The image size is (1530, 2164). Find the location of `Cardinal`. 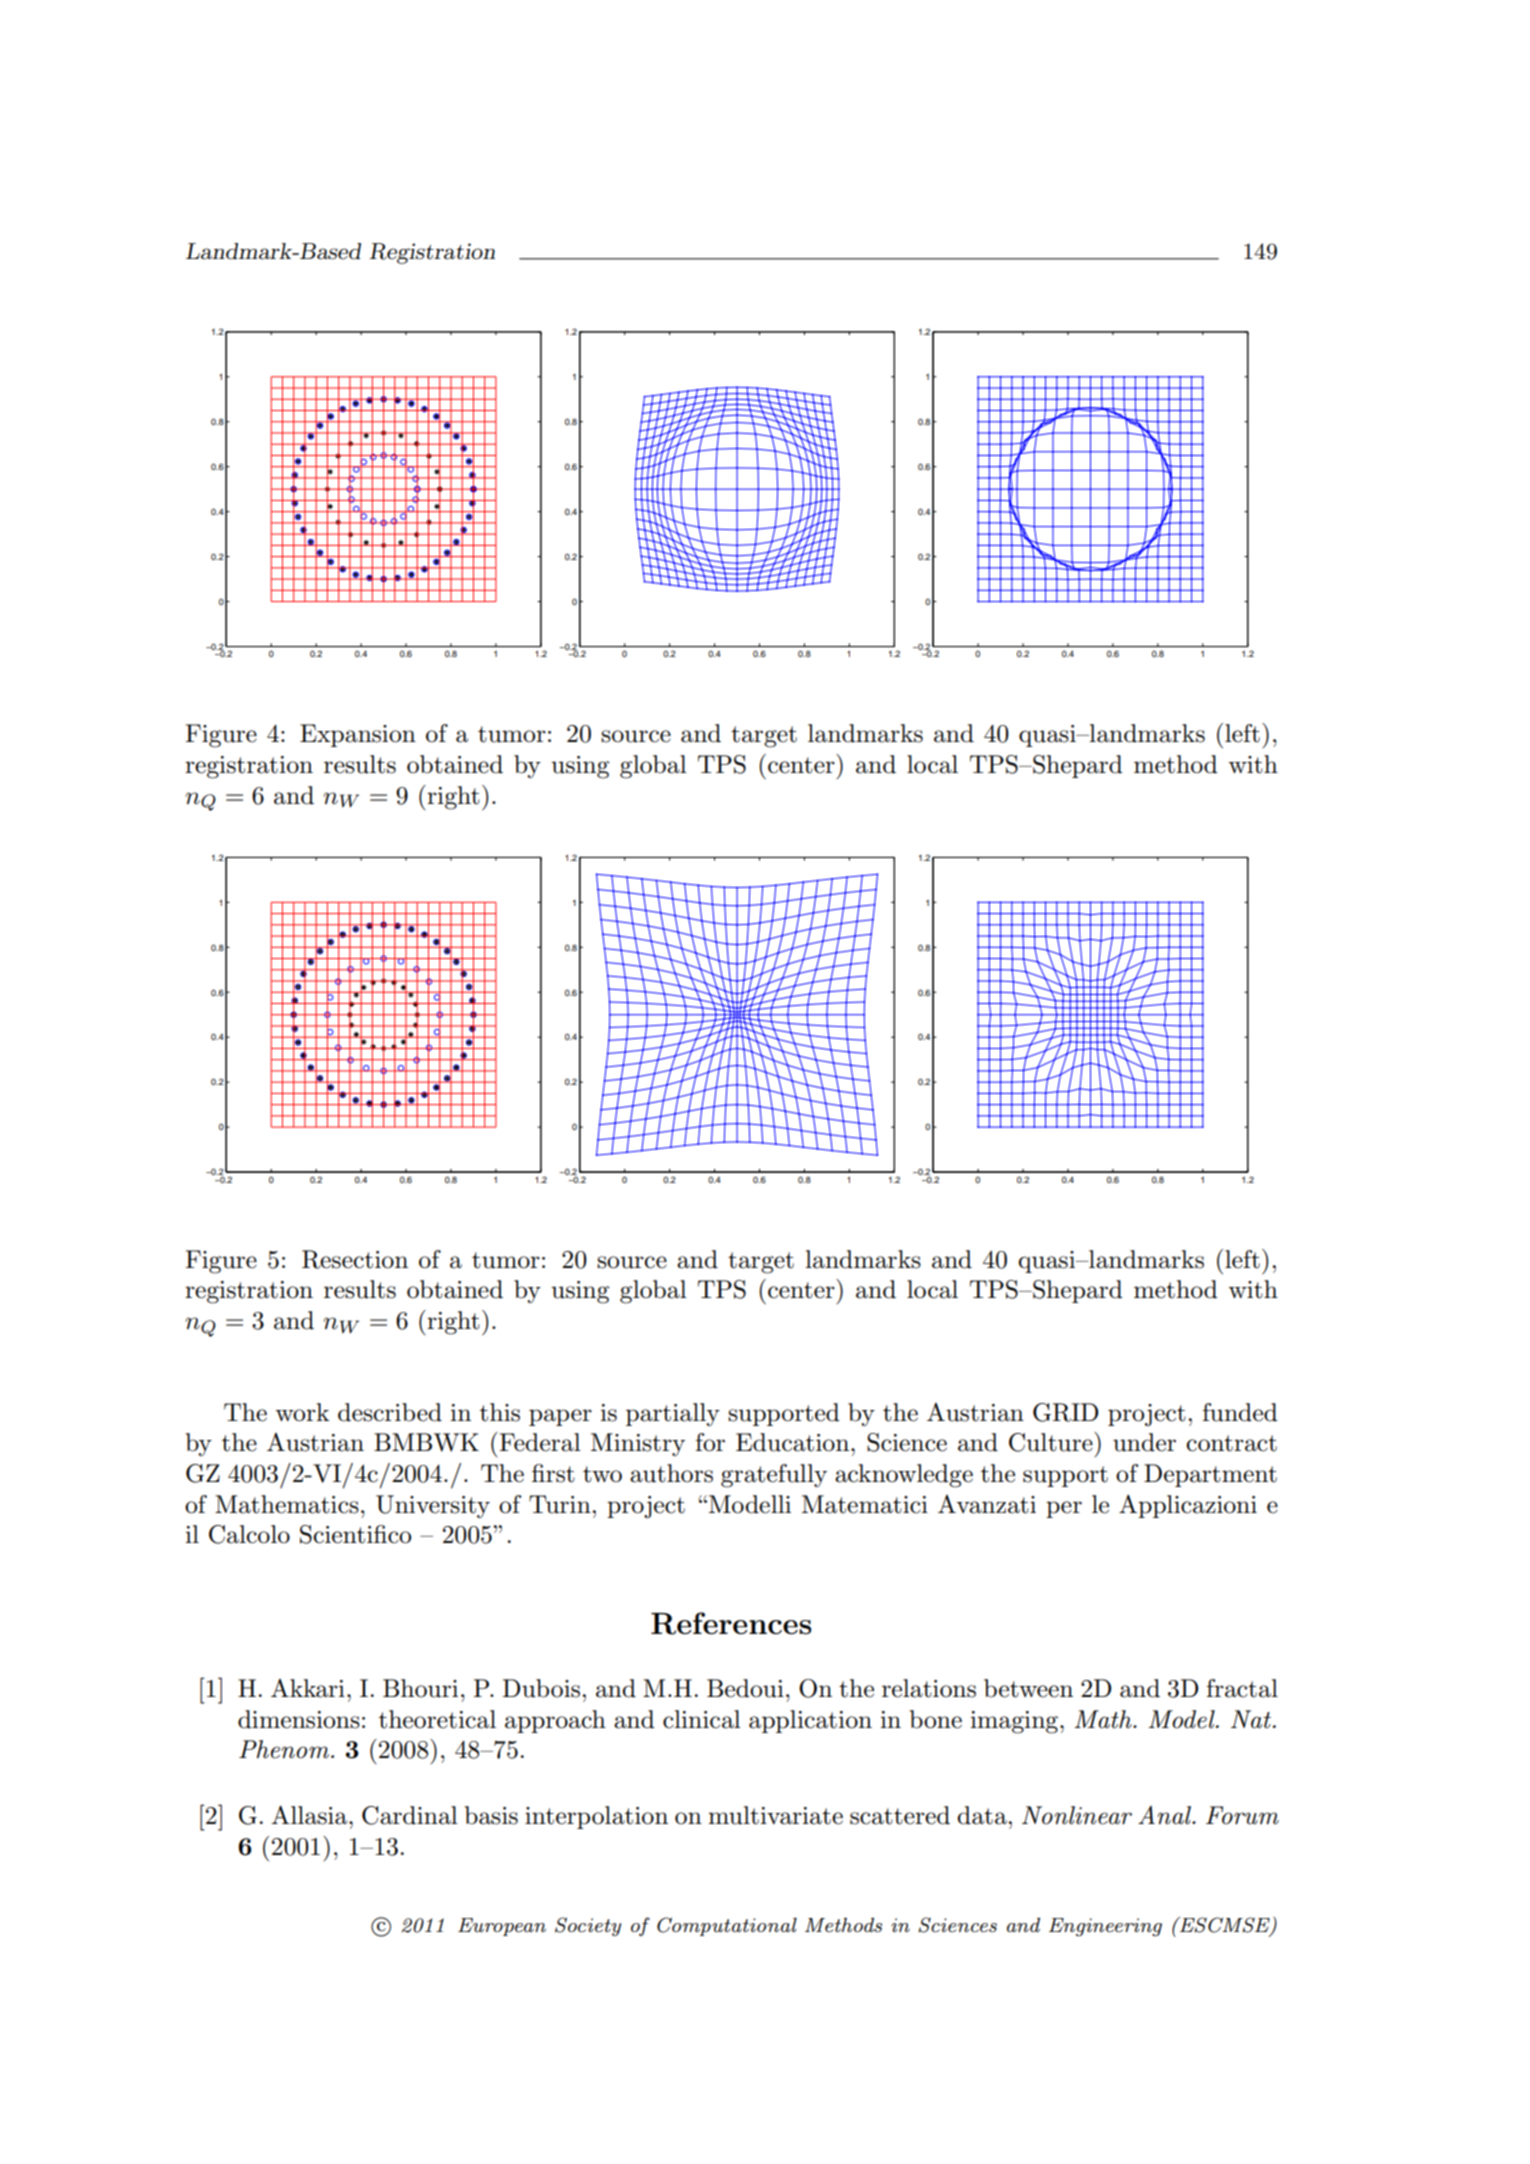

Cardinal is located at coordinates (410, 1815).
